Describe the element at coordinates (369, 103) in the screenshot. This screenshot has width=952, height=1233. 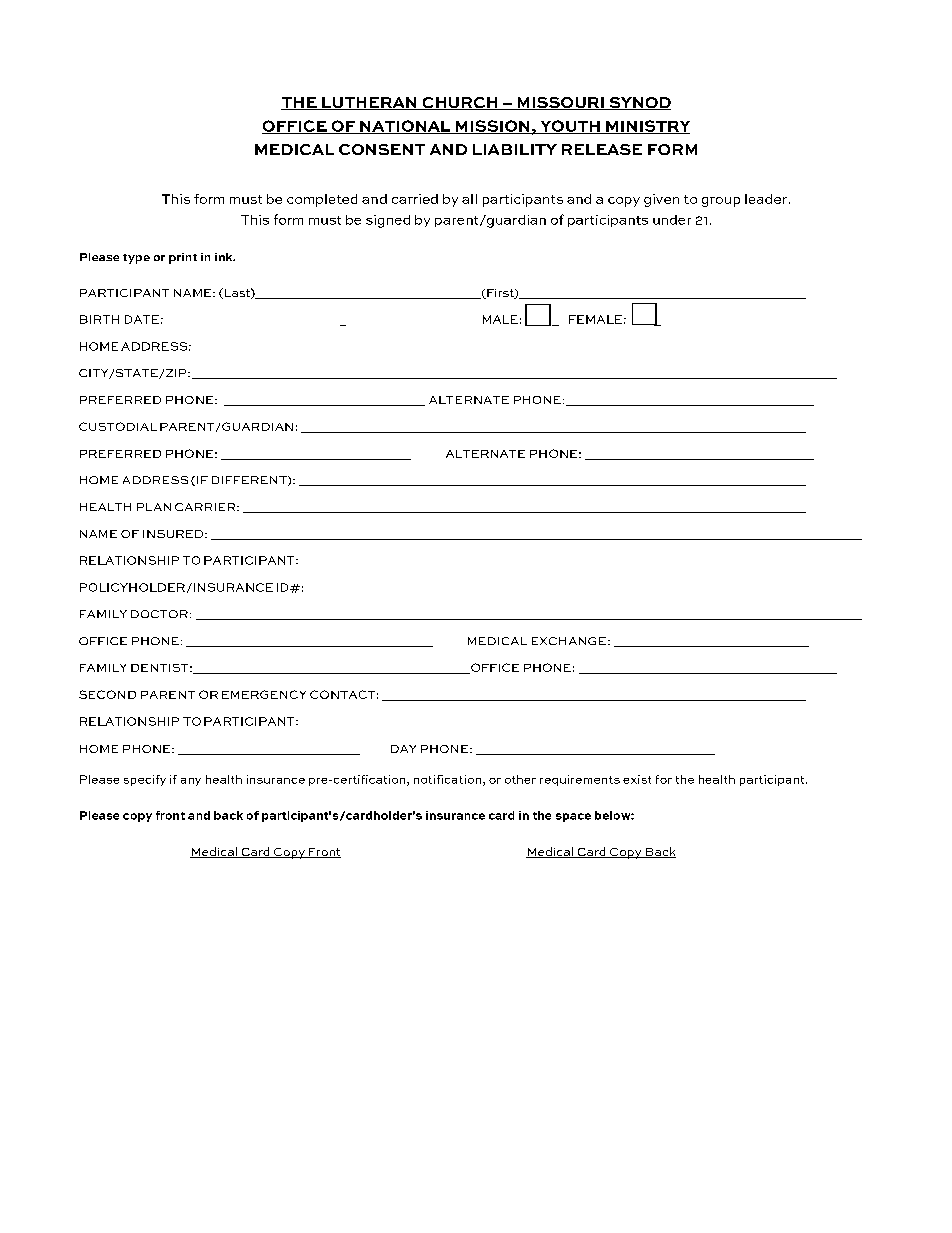
I see `LUTHERAN` at that location.
